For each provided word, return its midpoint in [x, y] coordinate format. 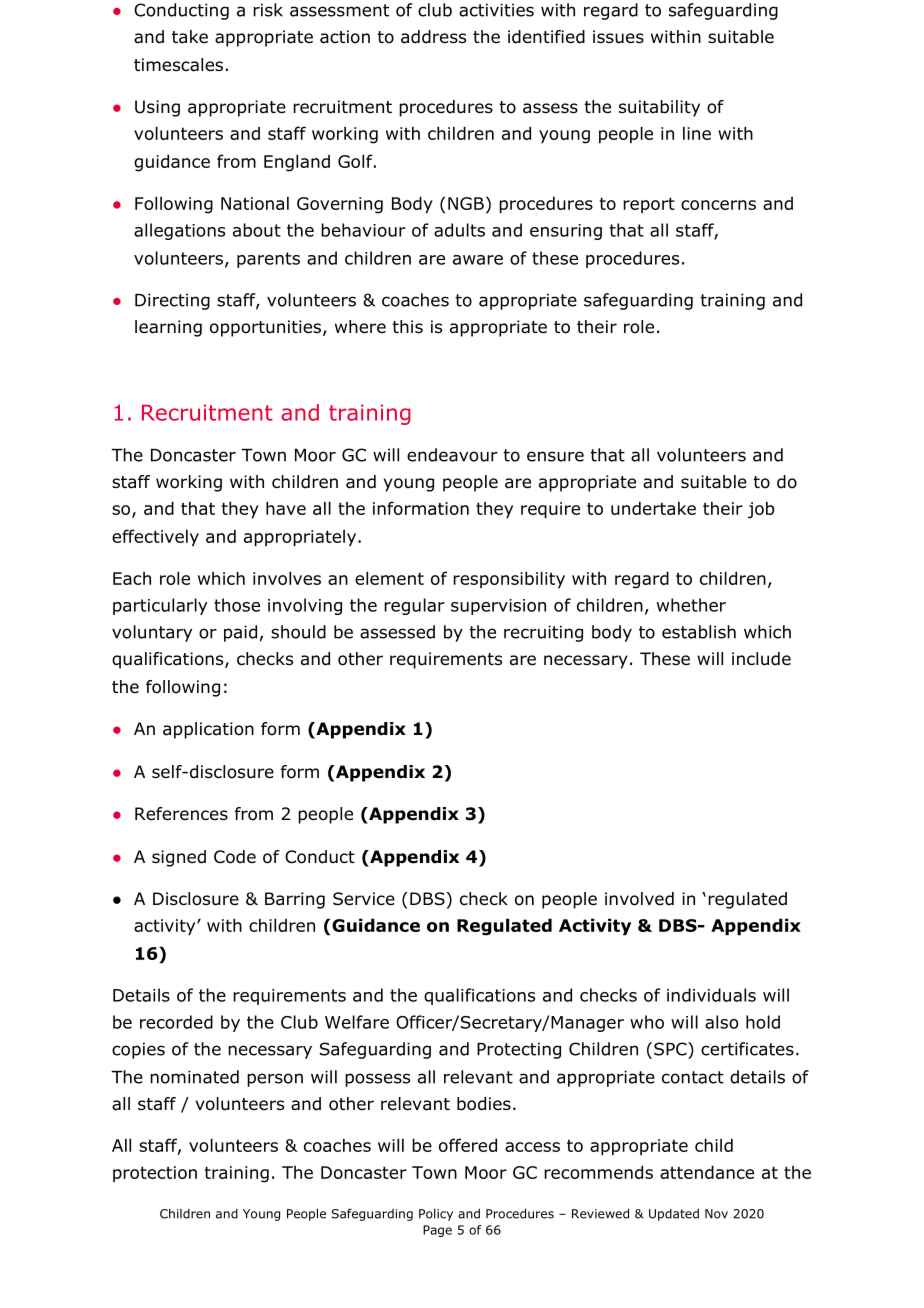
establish [699, 632]
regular [414, 606]
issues [618, 37]
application [208, 730]
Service [364, 899]
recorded [176, 1022]
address [433, 37]
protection [155, 1174]
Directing [172, 301]
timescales [178, 65]
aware [478, 260]
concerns [718, 205]
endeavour [452, 455]
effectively [155, 537]
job [761, 510]
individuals [711, 995]
